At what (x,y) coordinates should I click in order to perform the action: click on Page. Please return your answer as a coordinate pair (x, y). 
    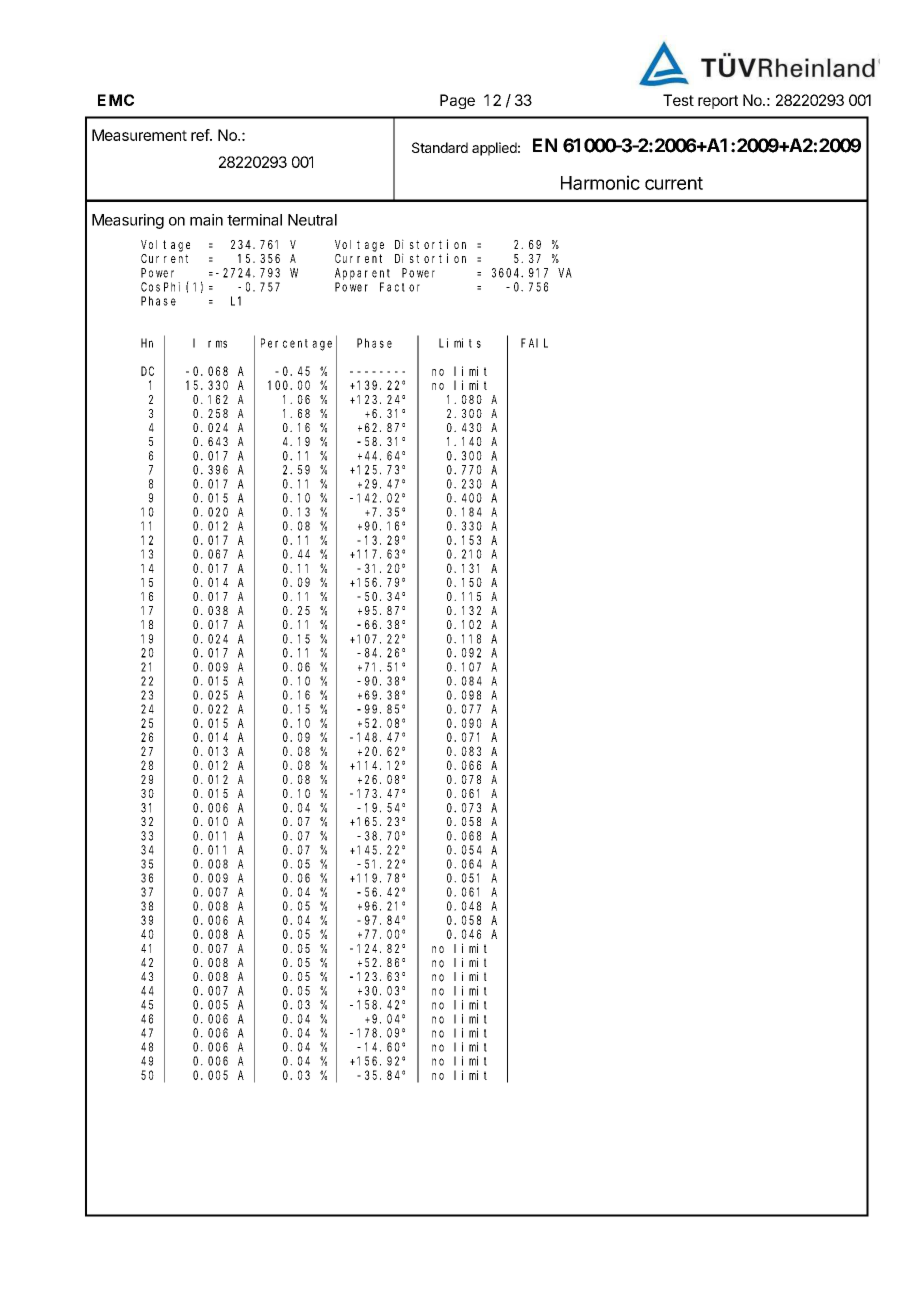
    Looking at the image, I should click on (457, 101).
